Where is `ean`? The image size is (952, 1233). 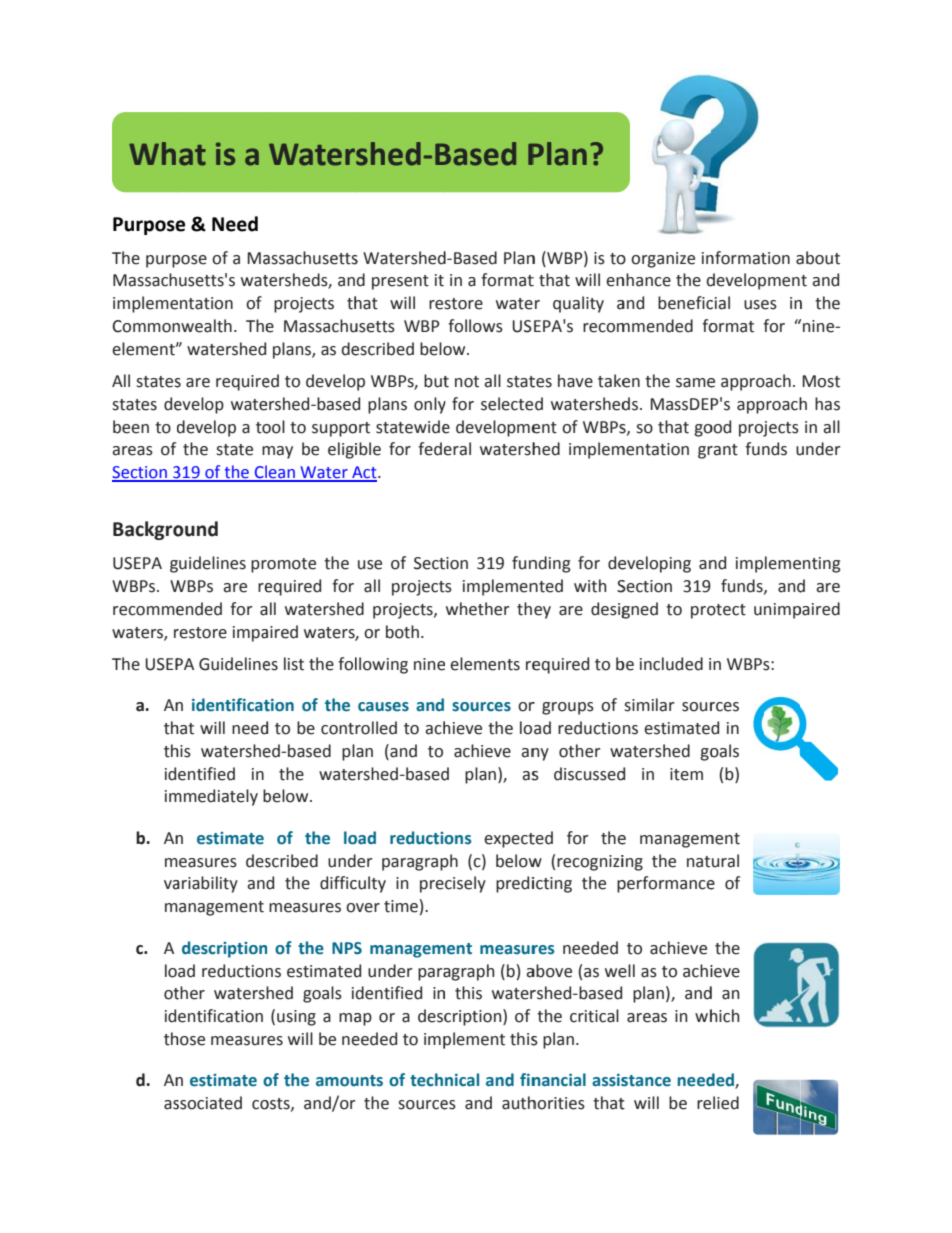
ean is located at coordinates (282, 475).
